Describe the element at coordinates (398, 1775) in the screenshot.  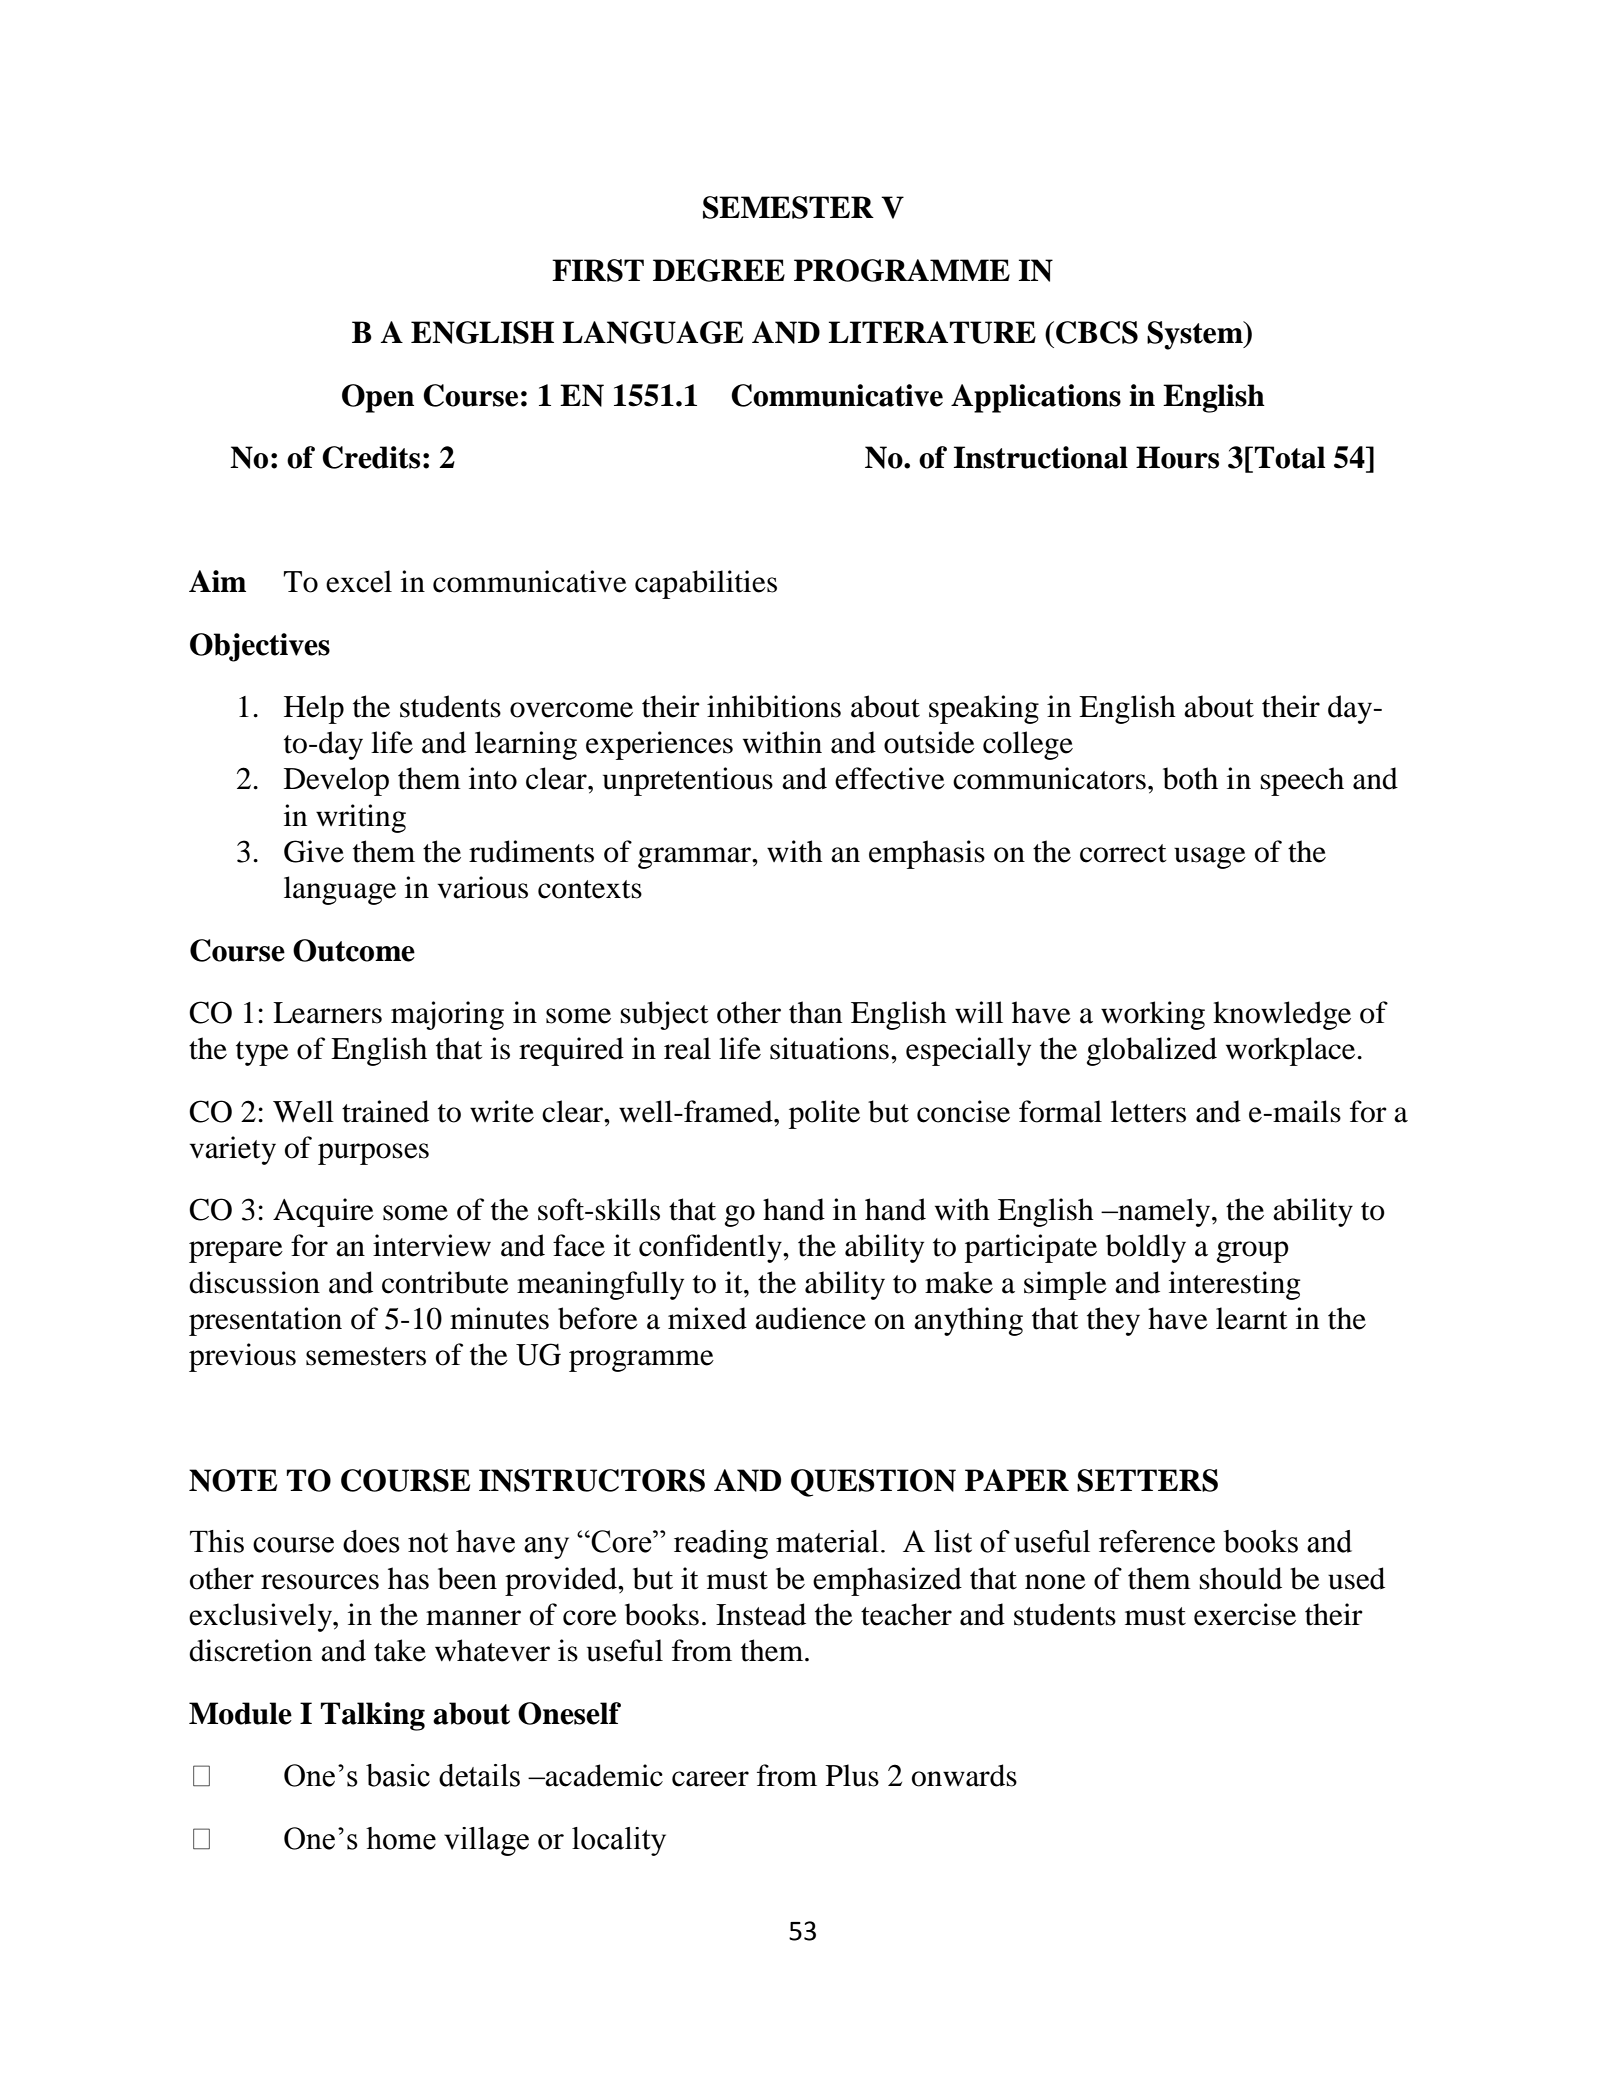
I see `basic` at that location.
